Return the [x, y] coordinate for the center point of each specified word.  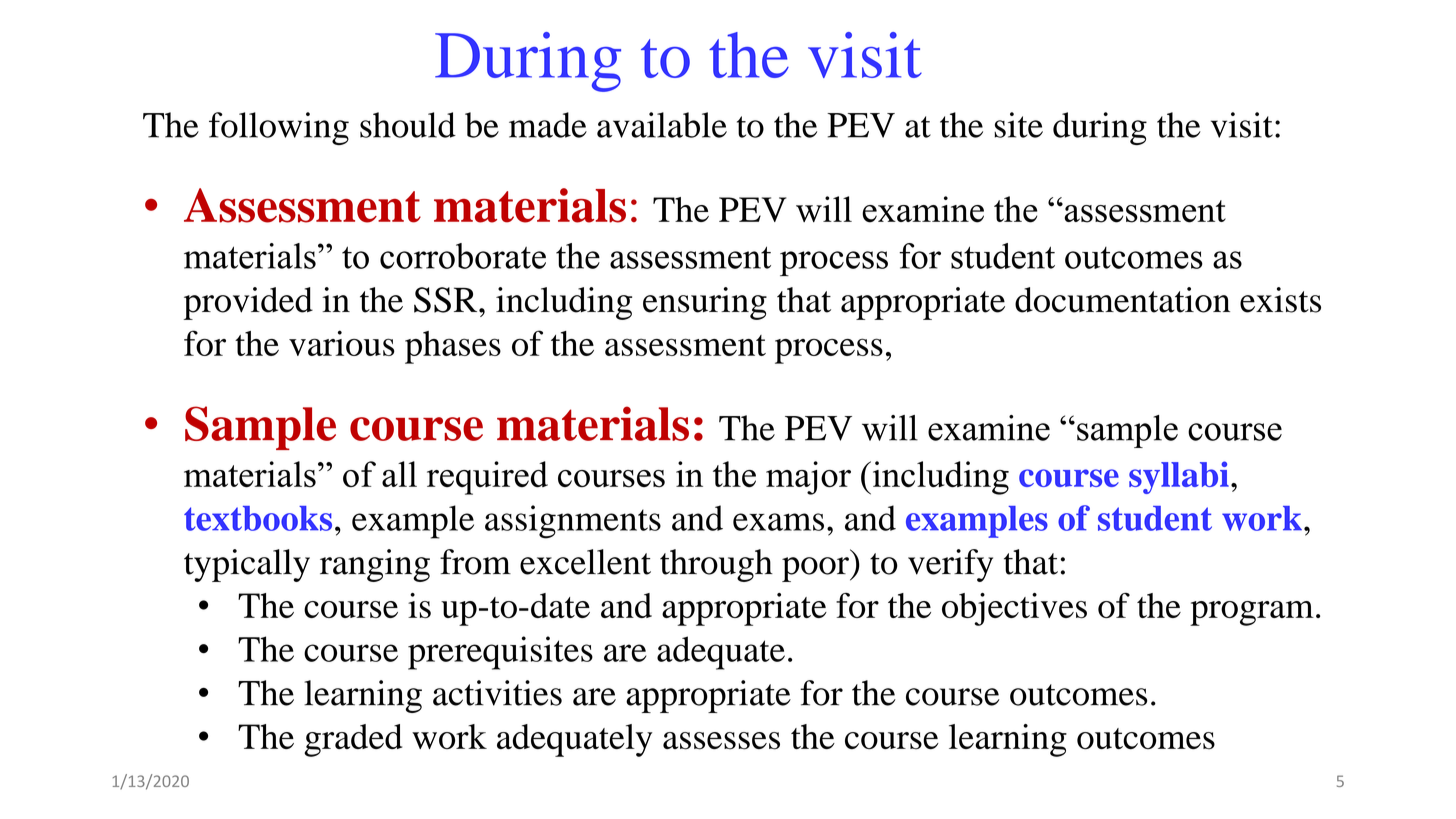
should [408, 125]
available [662, 125]
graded [353, 740]
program [1252, 613]
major [808, 478]
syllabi [1179, 477]
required [487, 478]
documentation [1122, 300]
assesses [721, 741]
